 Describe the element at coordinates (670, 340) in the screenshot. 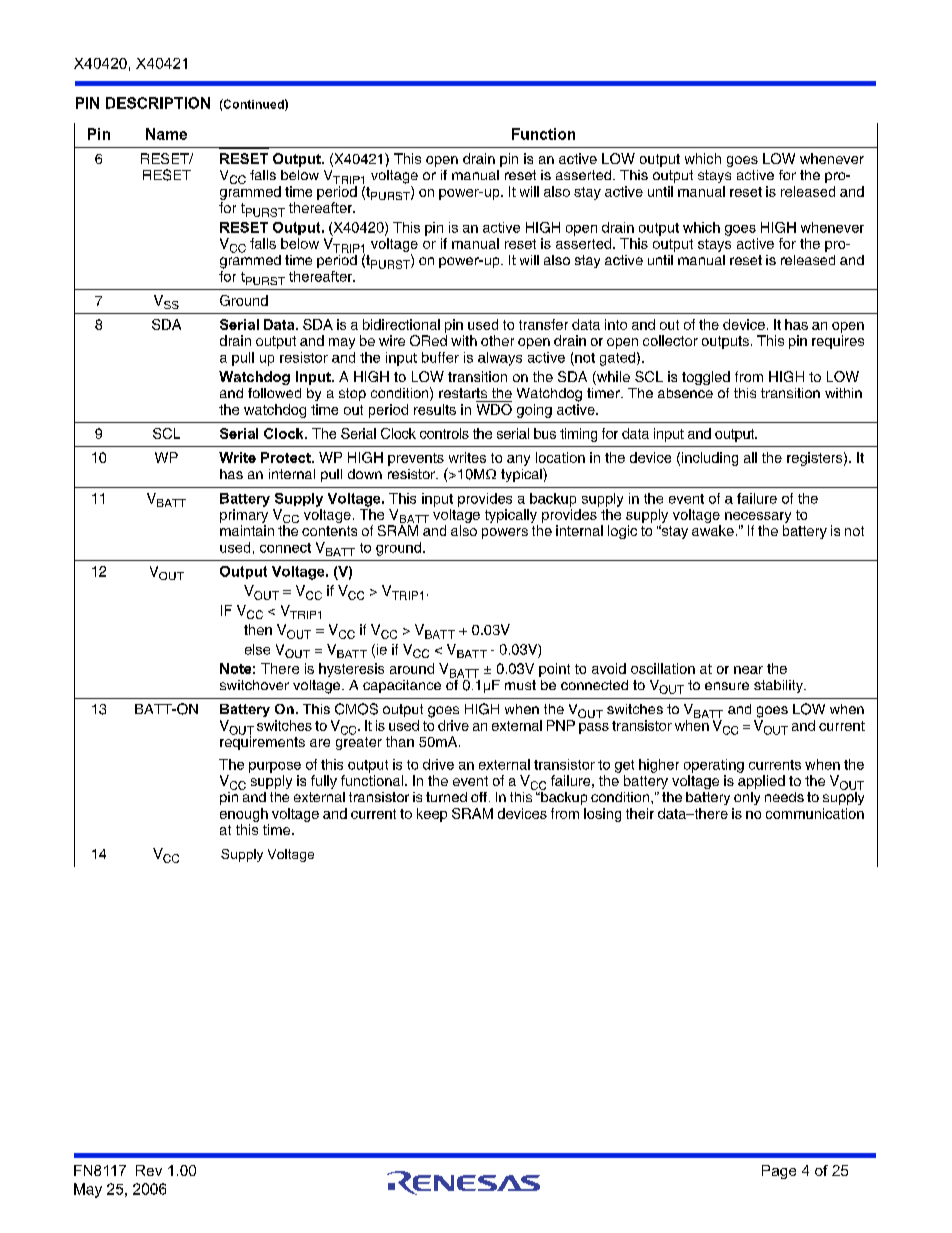

I see `collector` at that location.
